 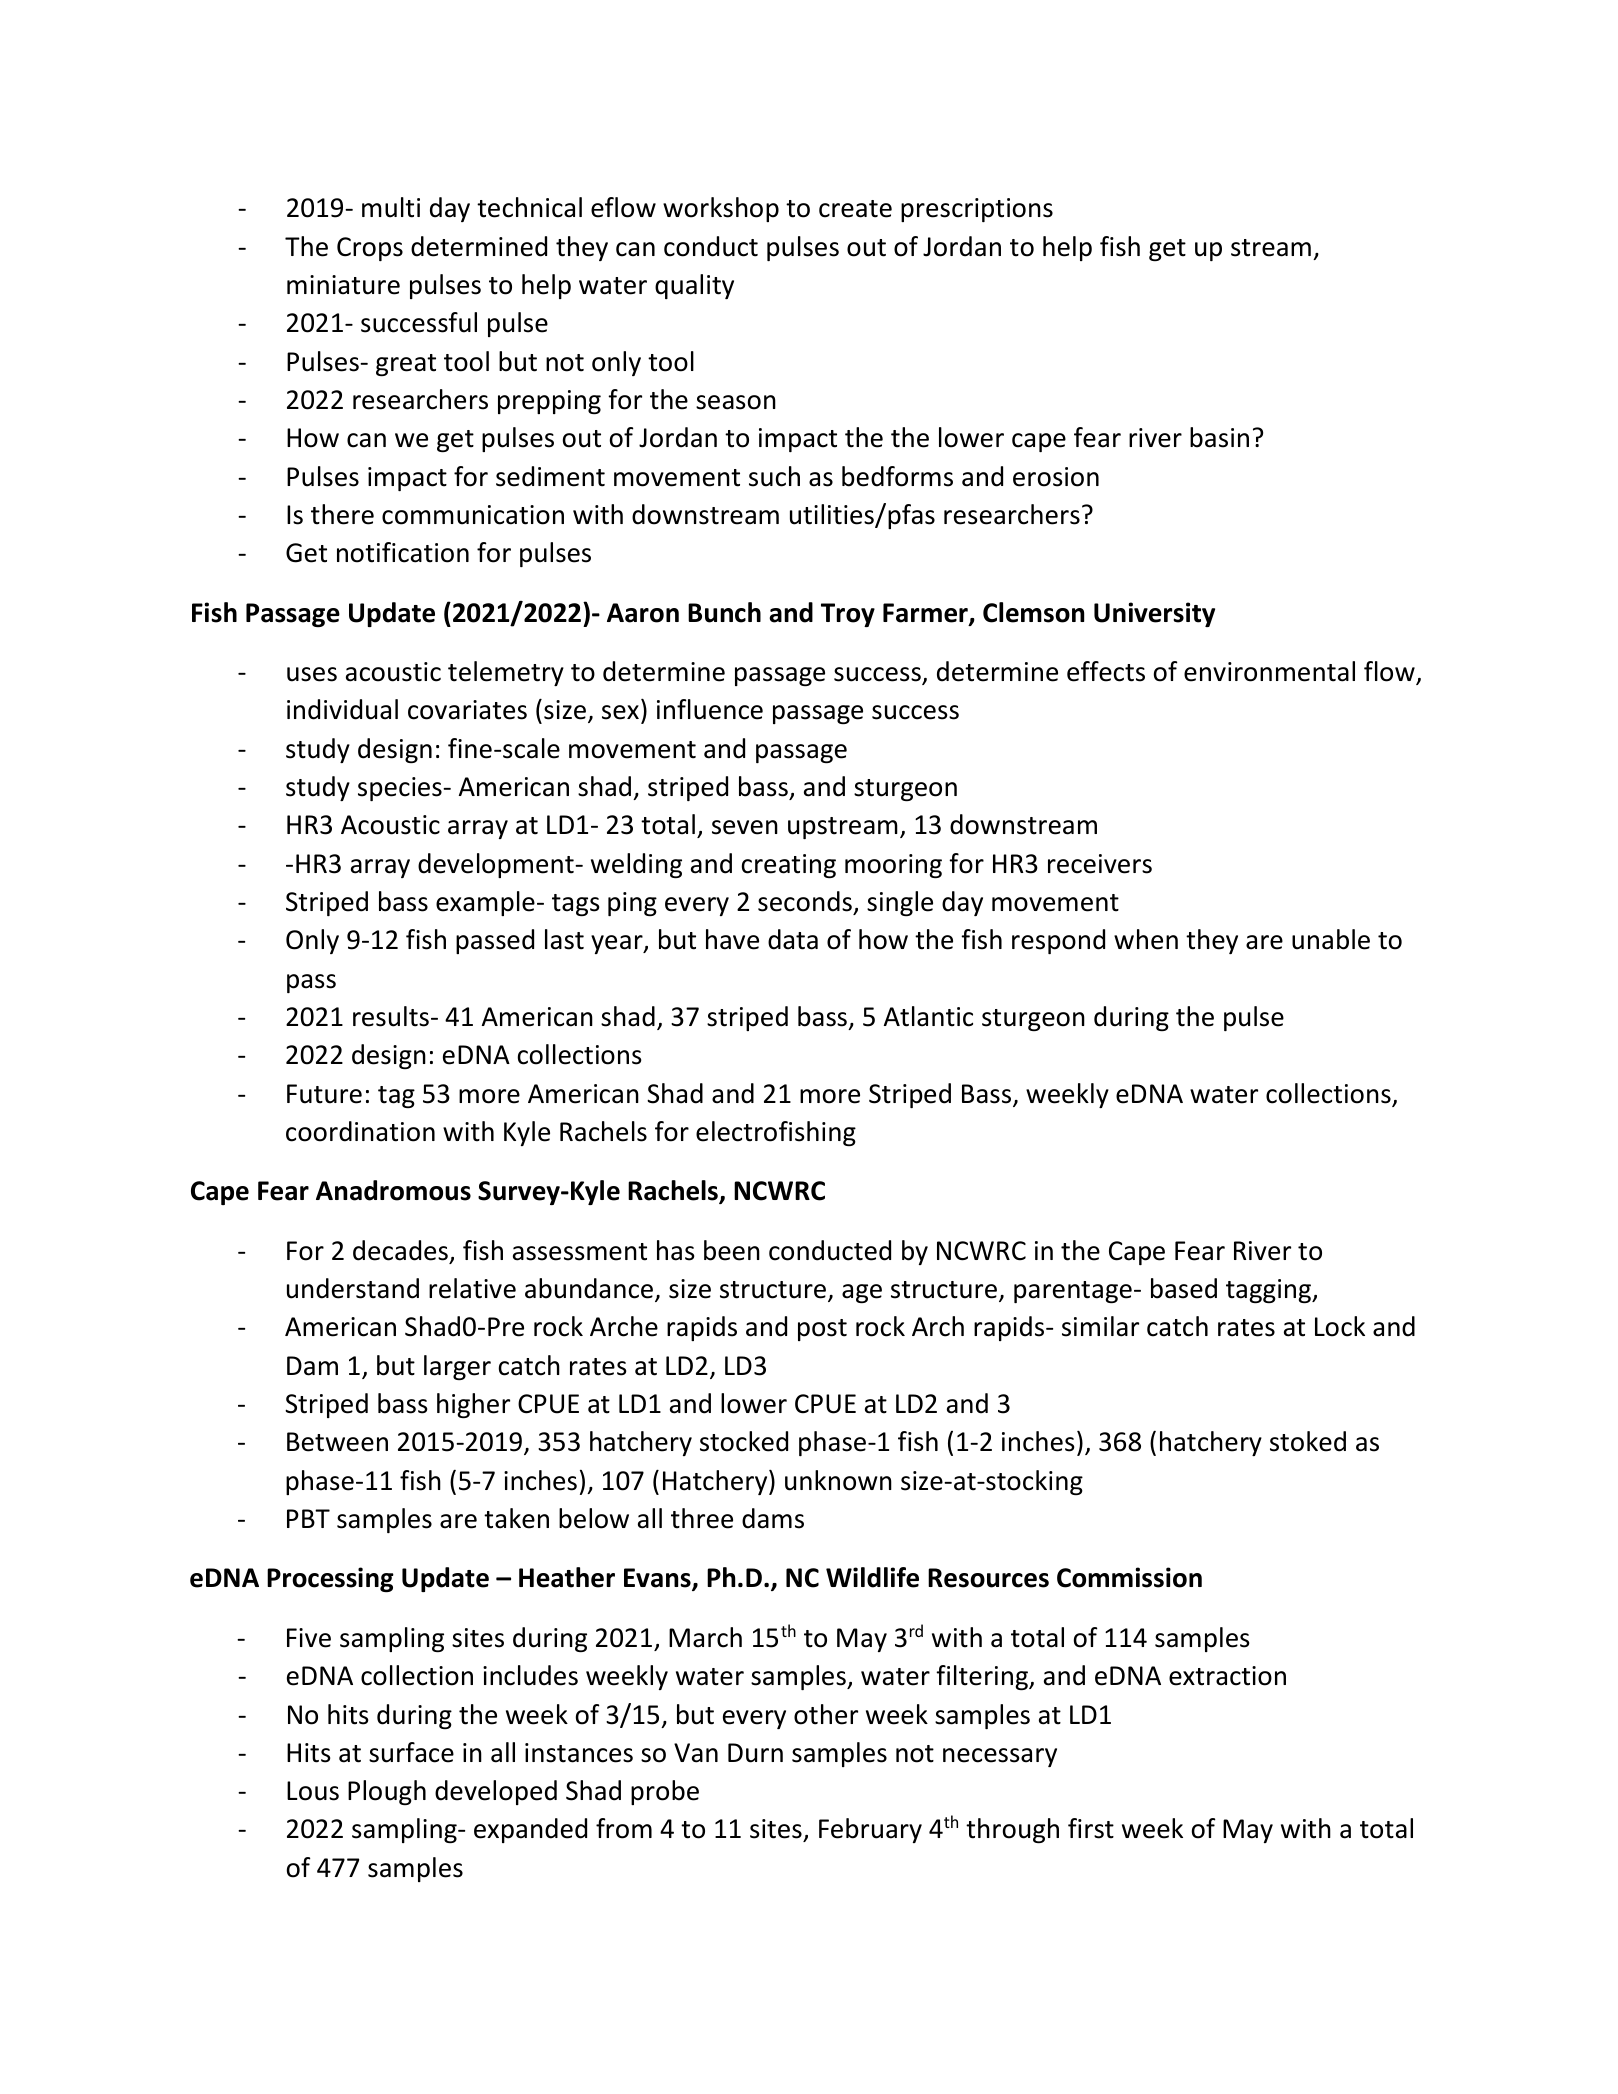 What do you see at coordinates (1269, 671) in the screenshot?
I see `environmental` at bounding box center [1269, 671].
